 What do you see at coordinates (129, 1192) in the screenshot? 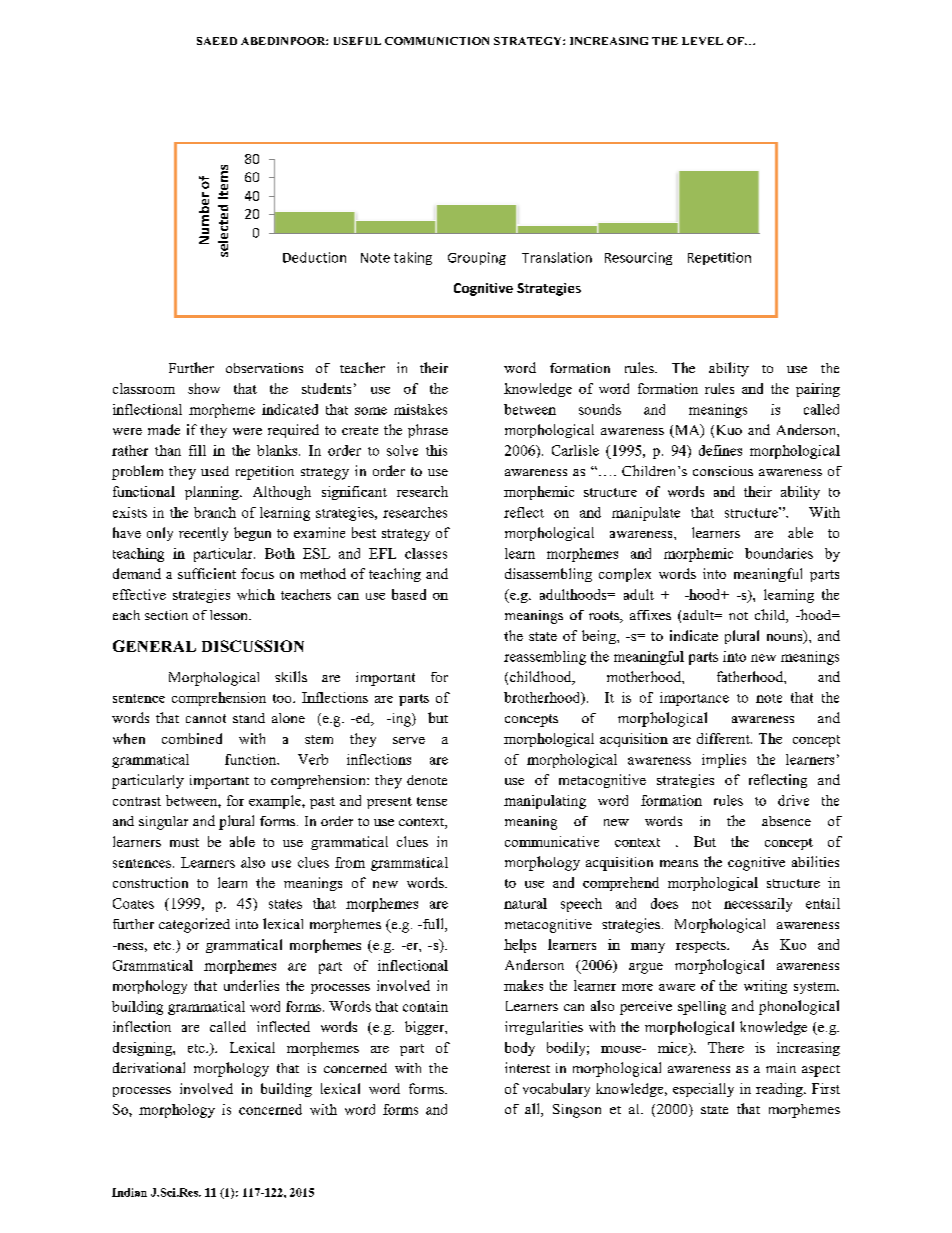
I see `Indian` at bounding box center [129, 1192].
